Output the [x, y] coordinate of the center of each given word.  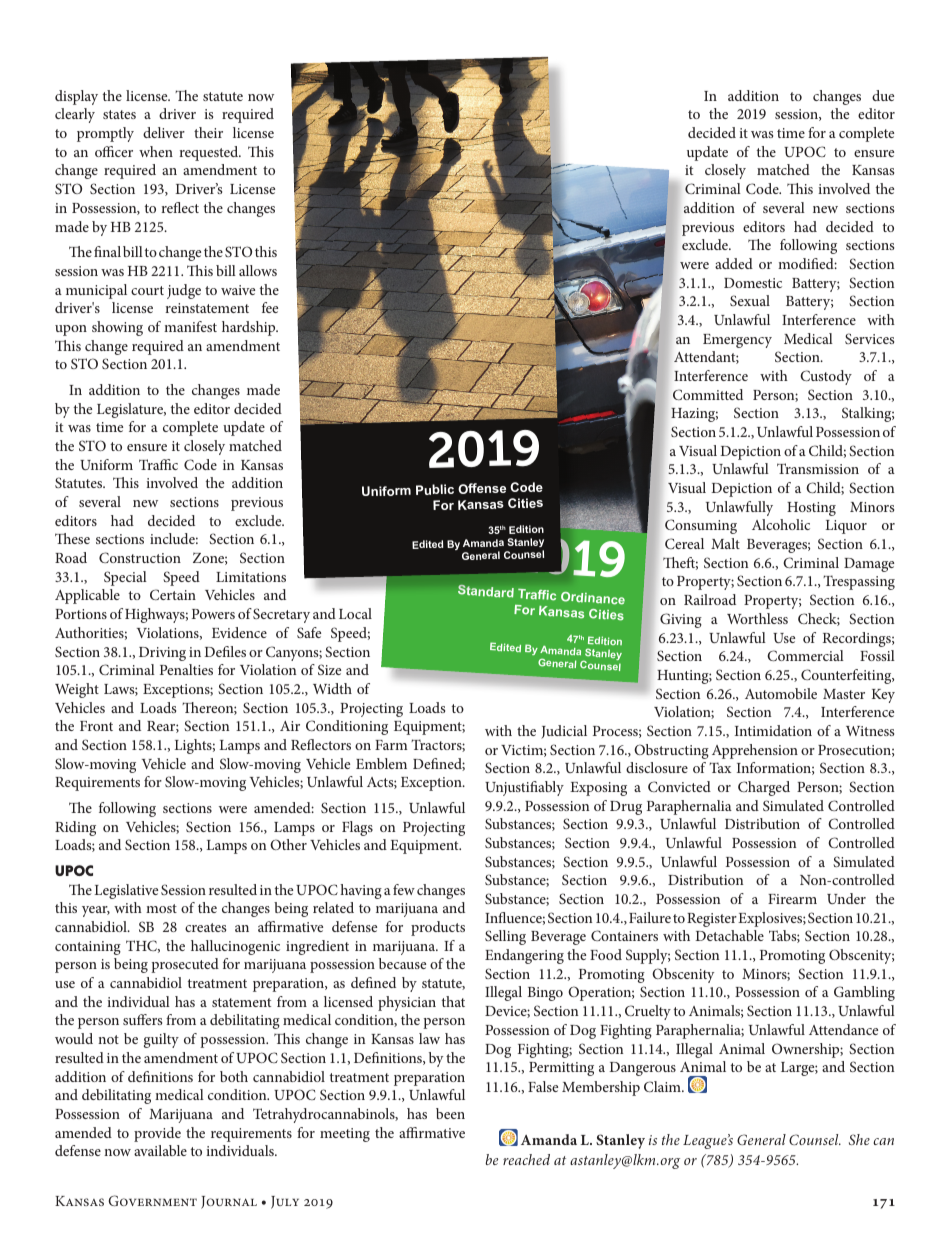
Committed [708, 394]
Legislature [131, 410]
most [161, 908]
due [883, 95]
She [859, 1139]
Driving [162, 654]
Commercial [805, 655]
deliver [164, 132]
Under [846, 898]
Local [355, 613]
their [208, 132]
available [160, 1150]
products [438, 928]
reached [526, 1159]
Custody [826, 377]
